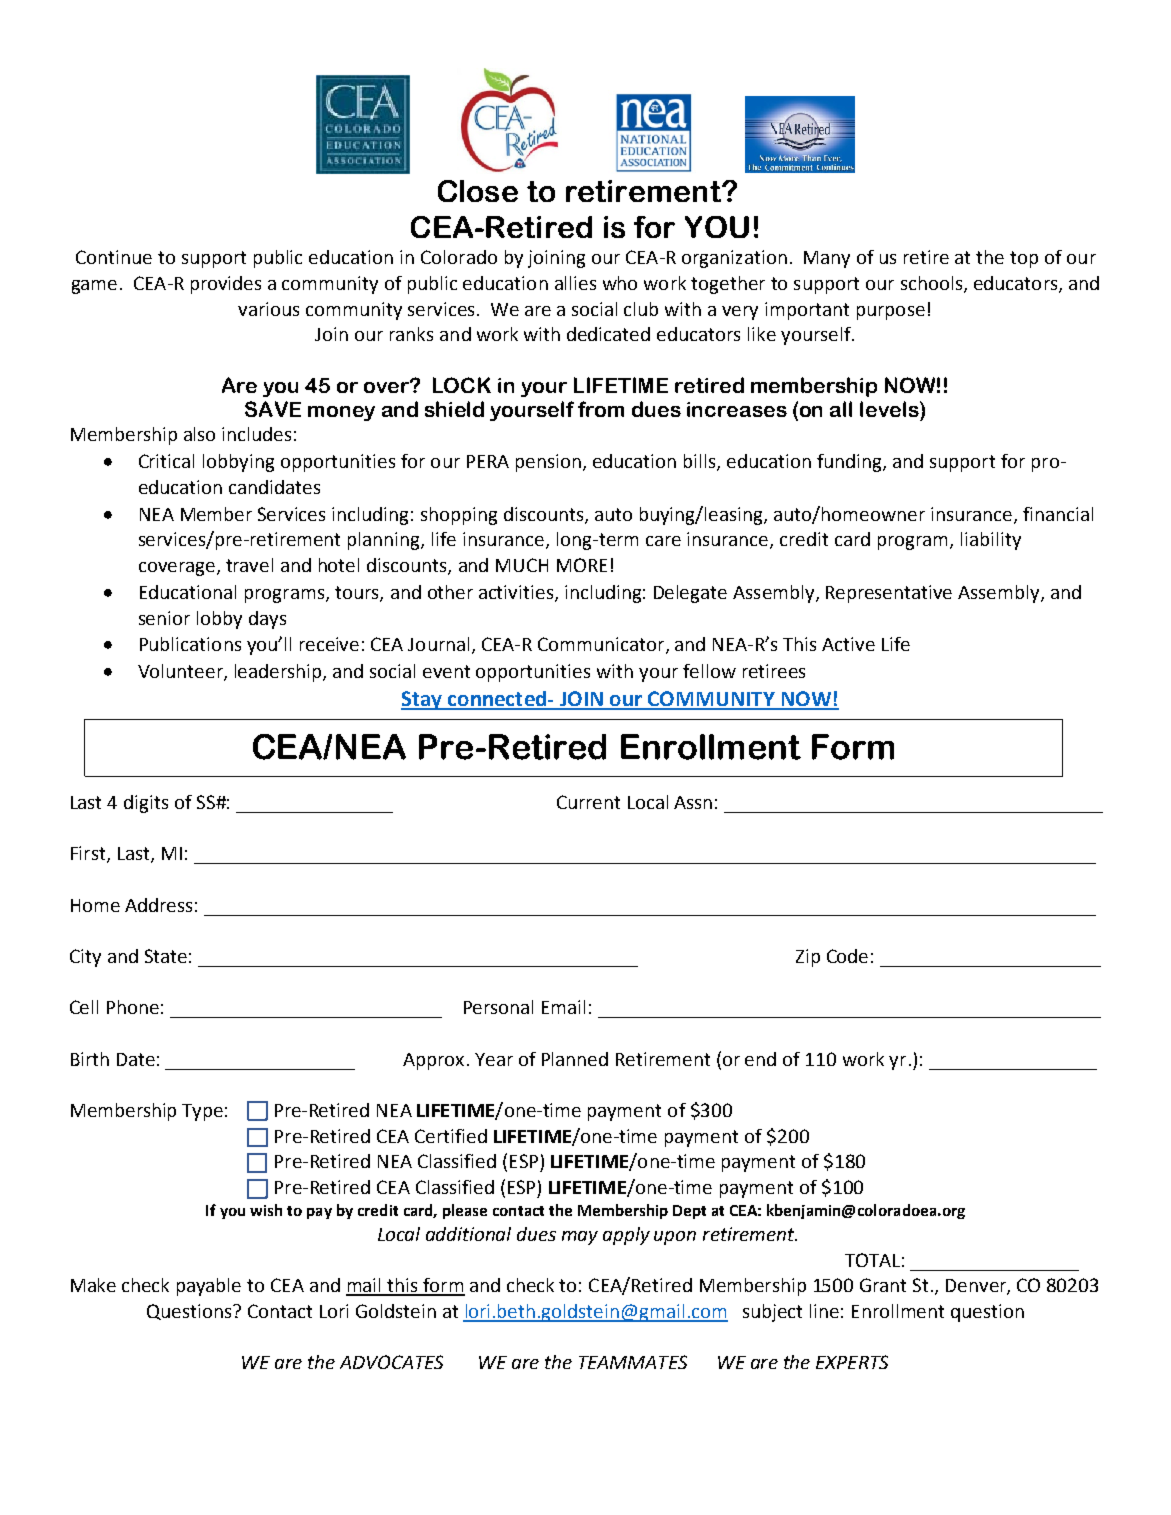 The height and width of the page is (1515, 1171). What do you see at coordinates (760, 1059) in the page?
I see `end` at bounding box center [760, 1059].
